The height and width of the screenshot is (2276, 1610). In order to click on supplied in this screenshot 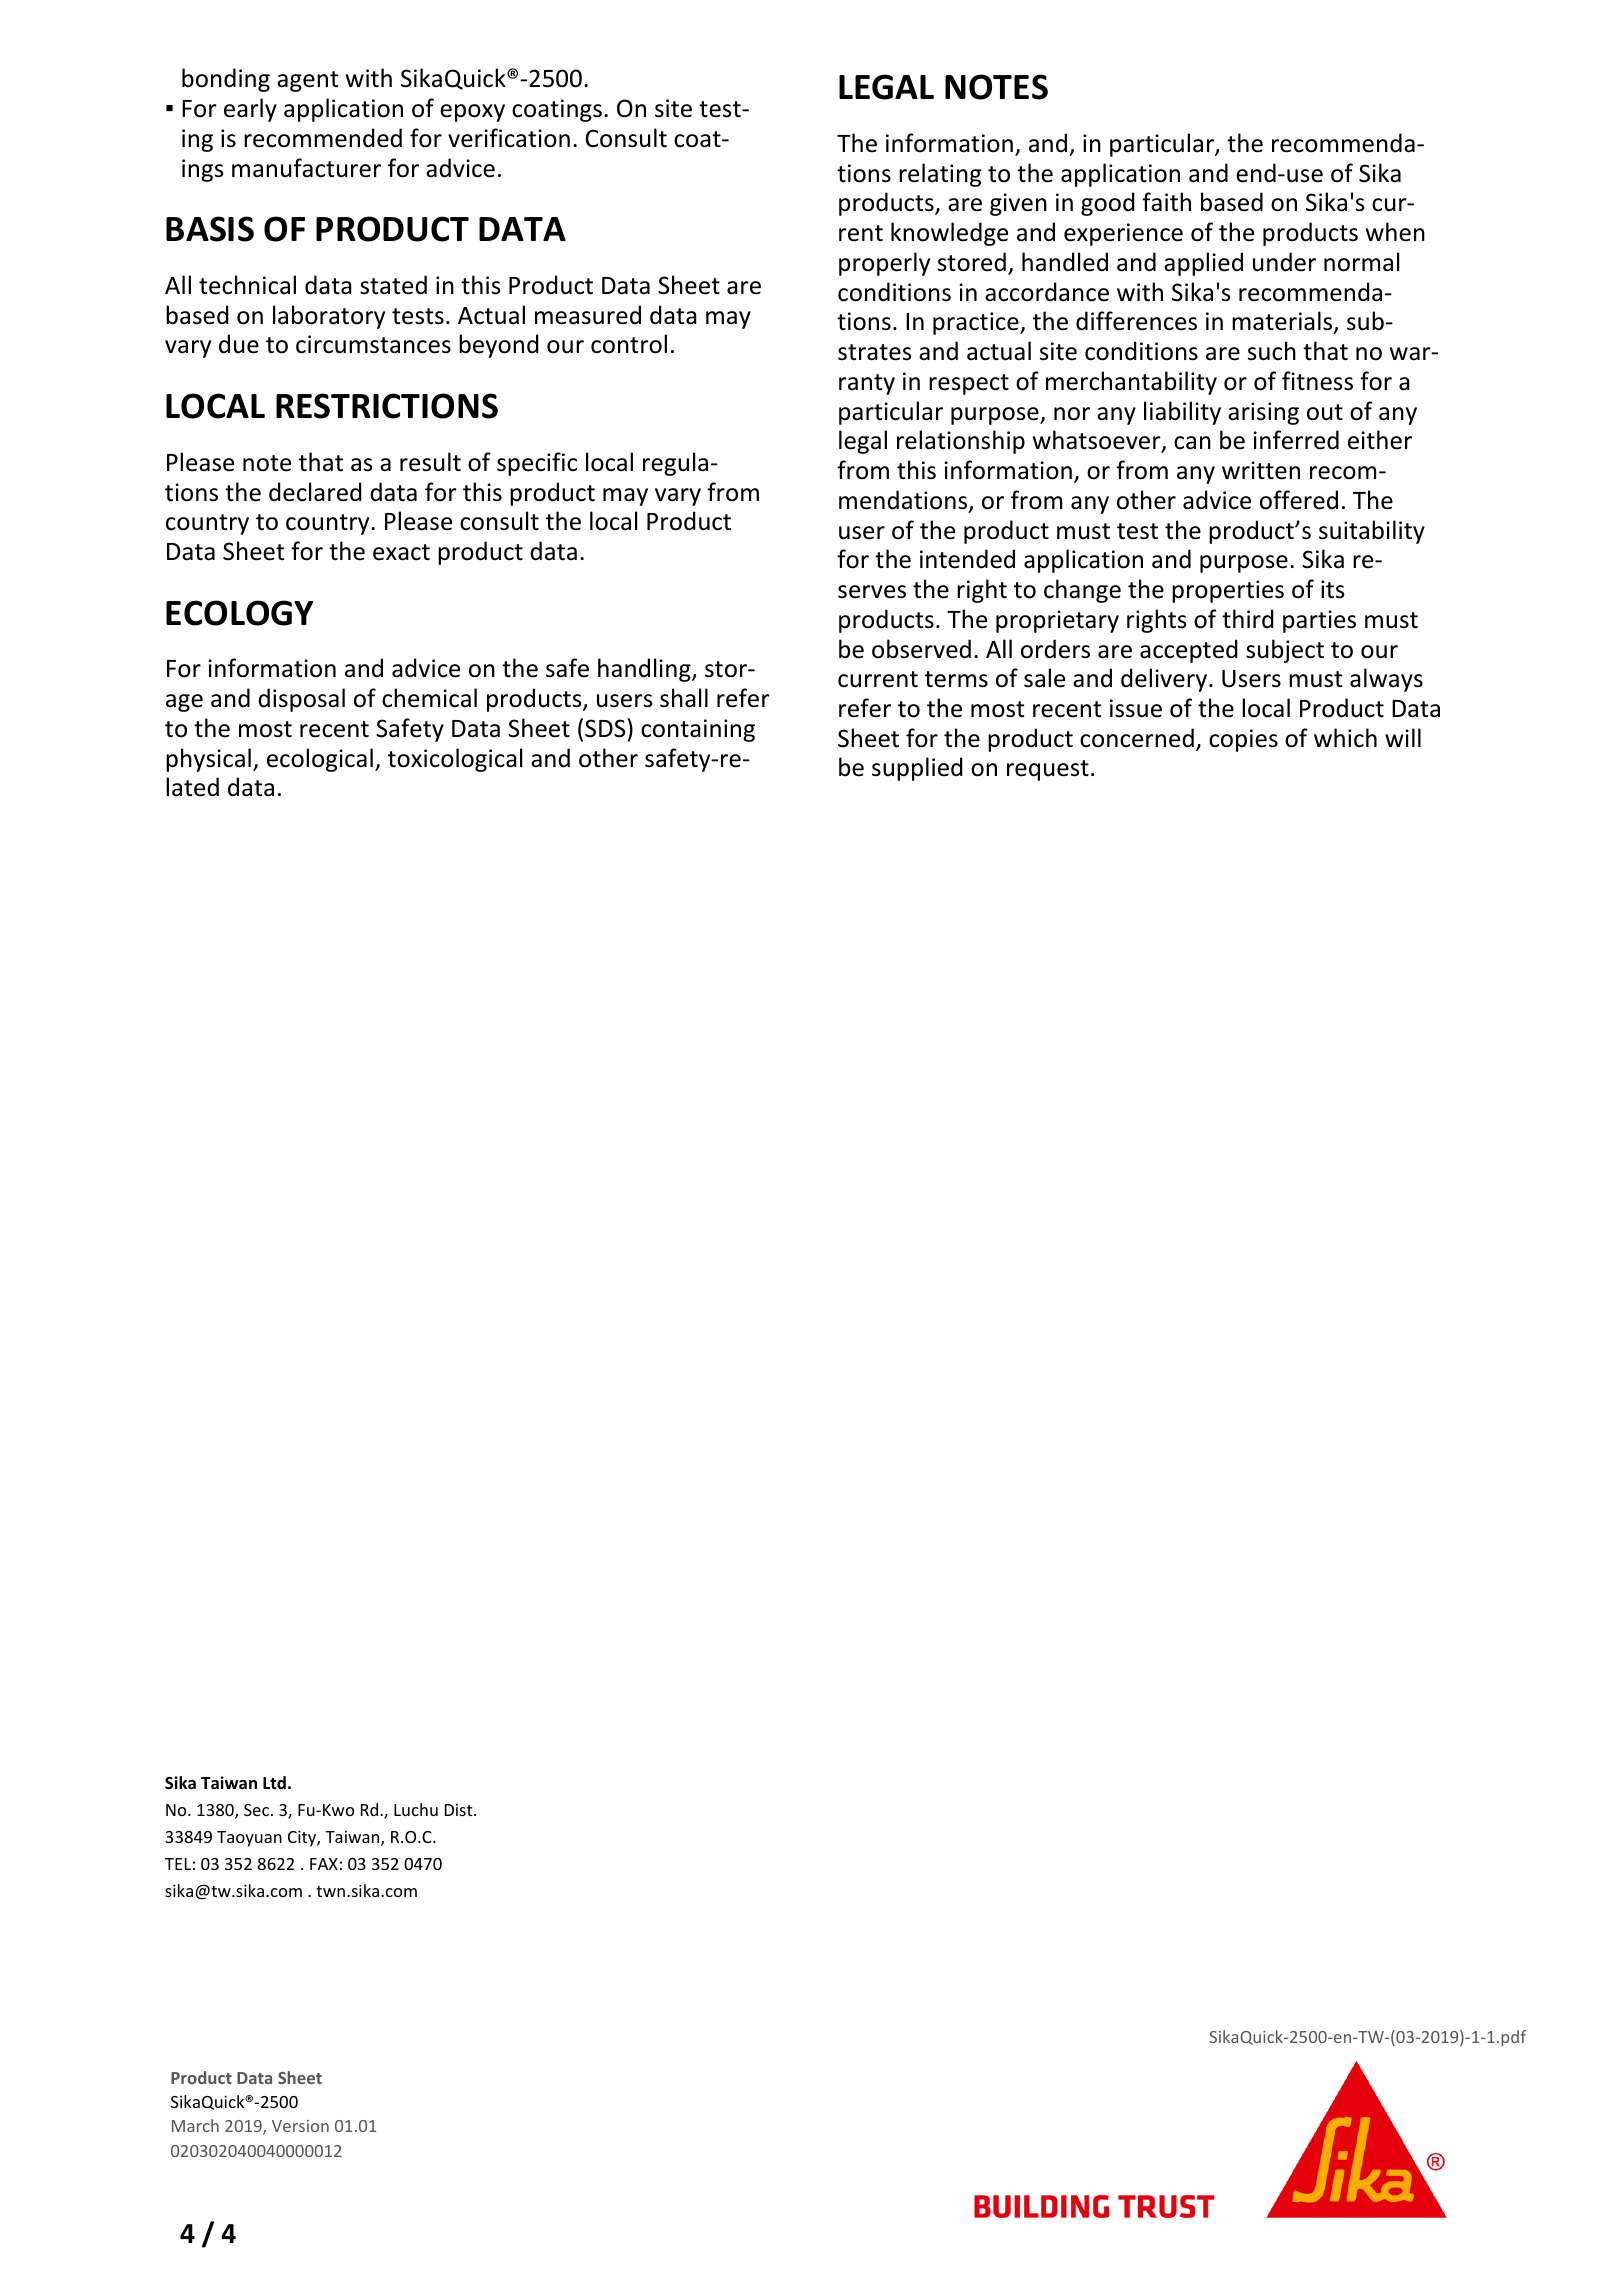, I will do `click(917, 769)`.
